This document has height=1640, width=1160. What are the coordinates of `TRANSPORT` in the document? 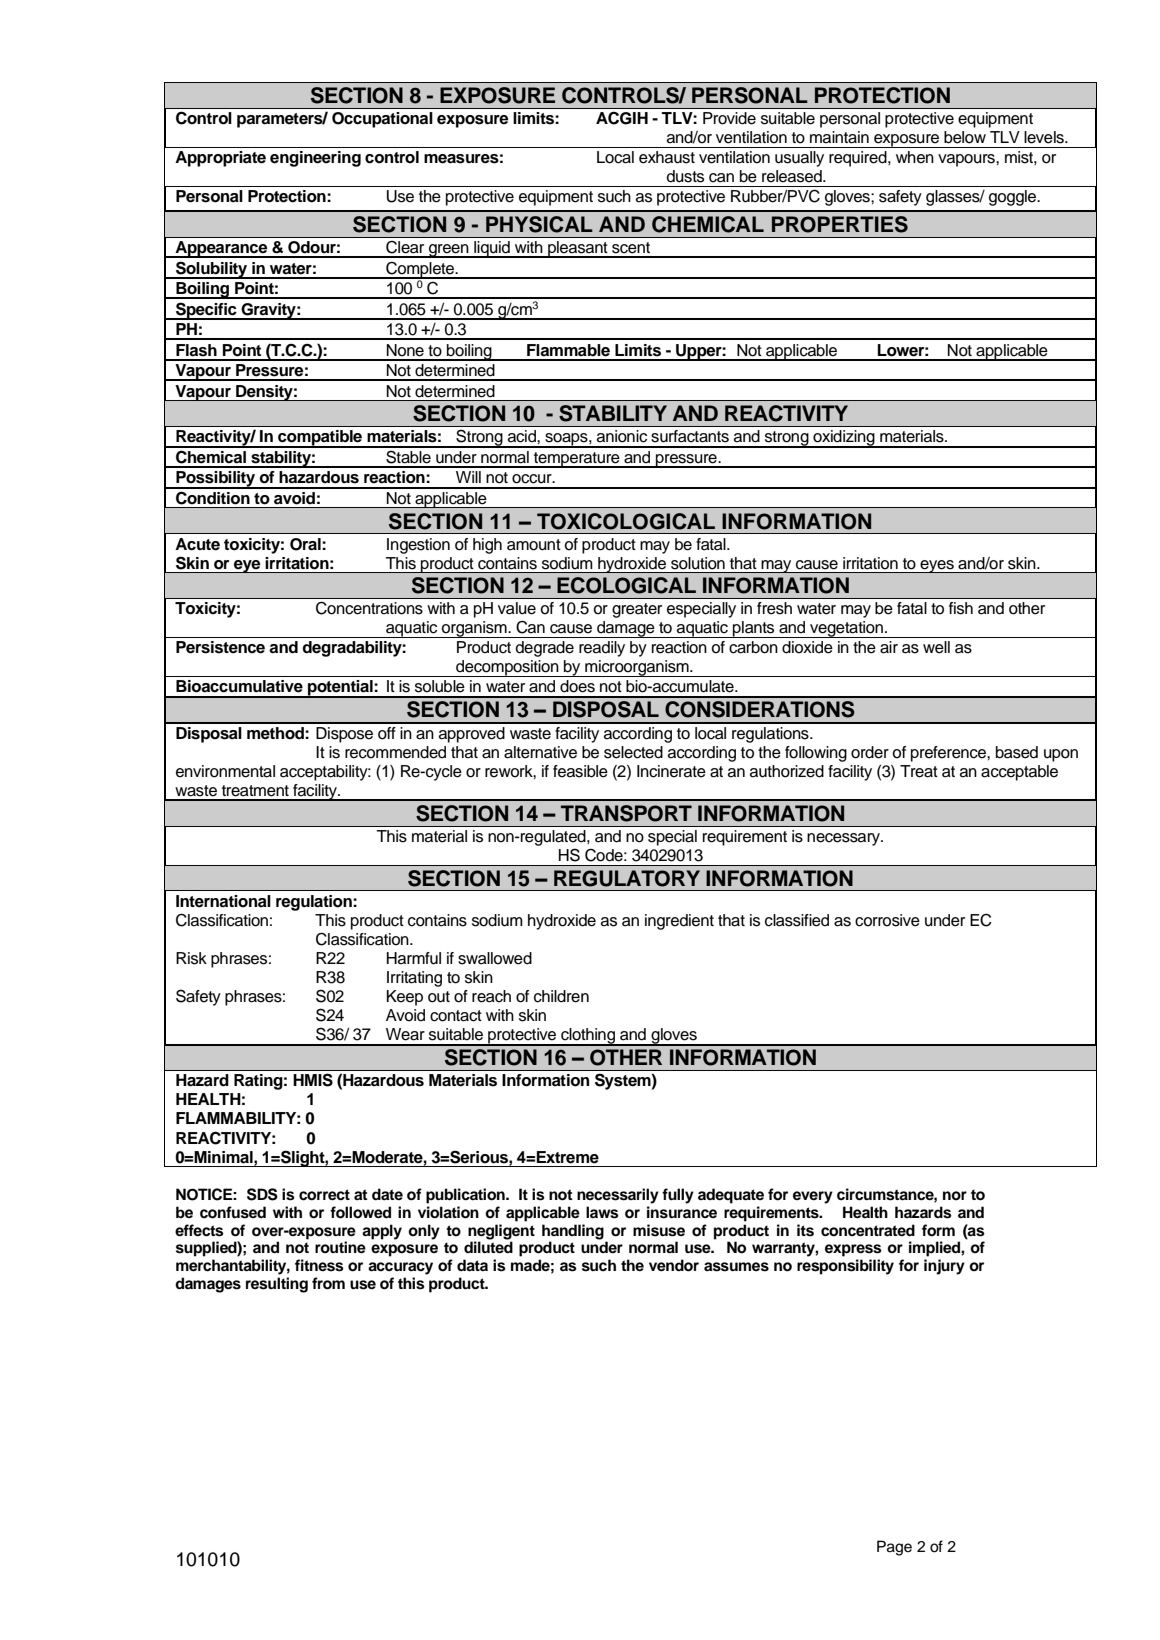 It's located at (626, 813).
